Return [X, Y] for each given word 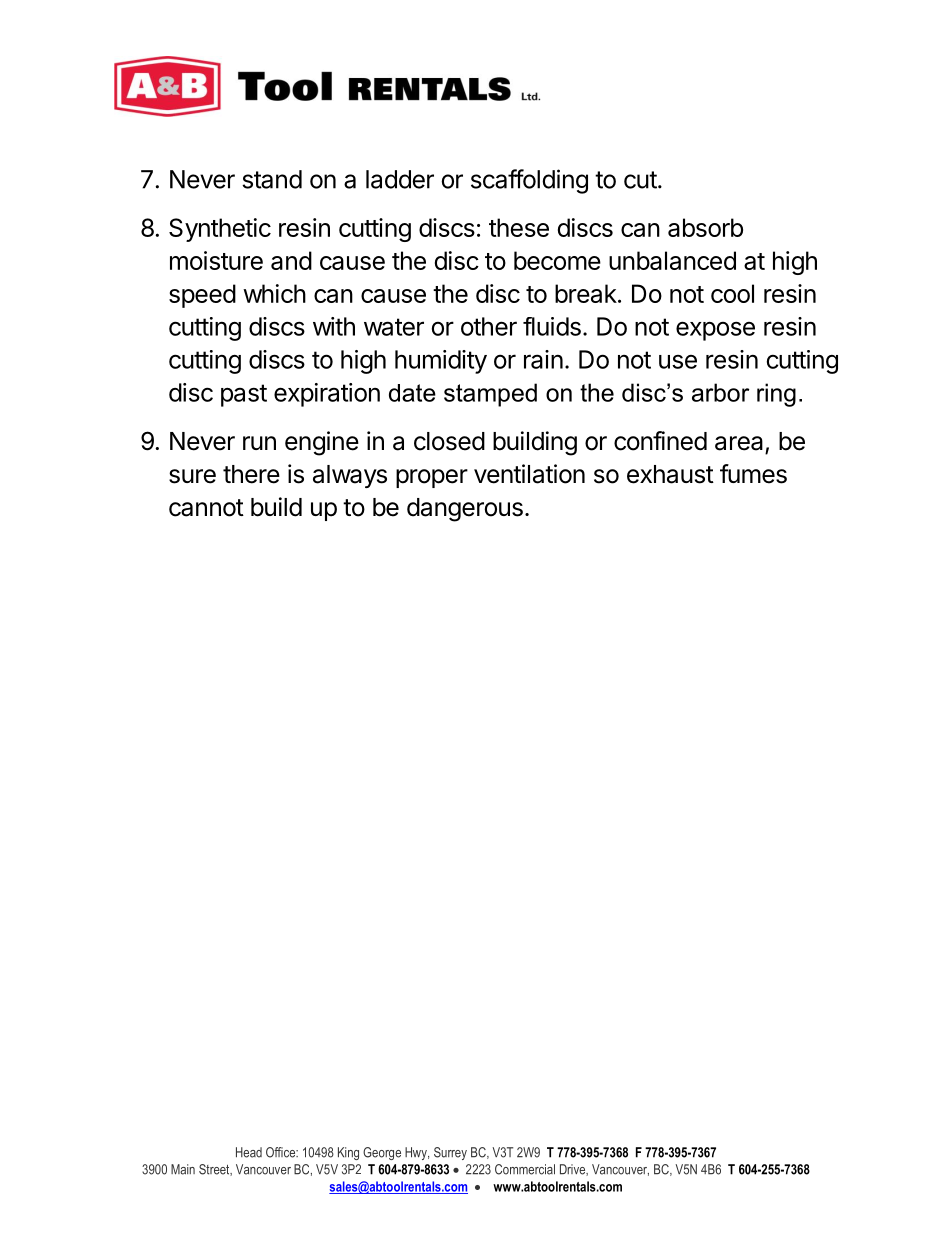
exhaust [670, 474]
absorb [705, 227]
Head [249, 1152]
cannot [206, 508]
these [519, 227]
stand [272, 179]
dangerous [465, 510]
